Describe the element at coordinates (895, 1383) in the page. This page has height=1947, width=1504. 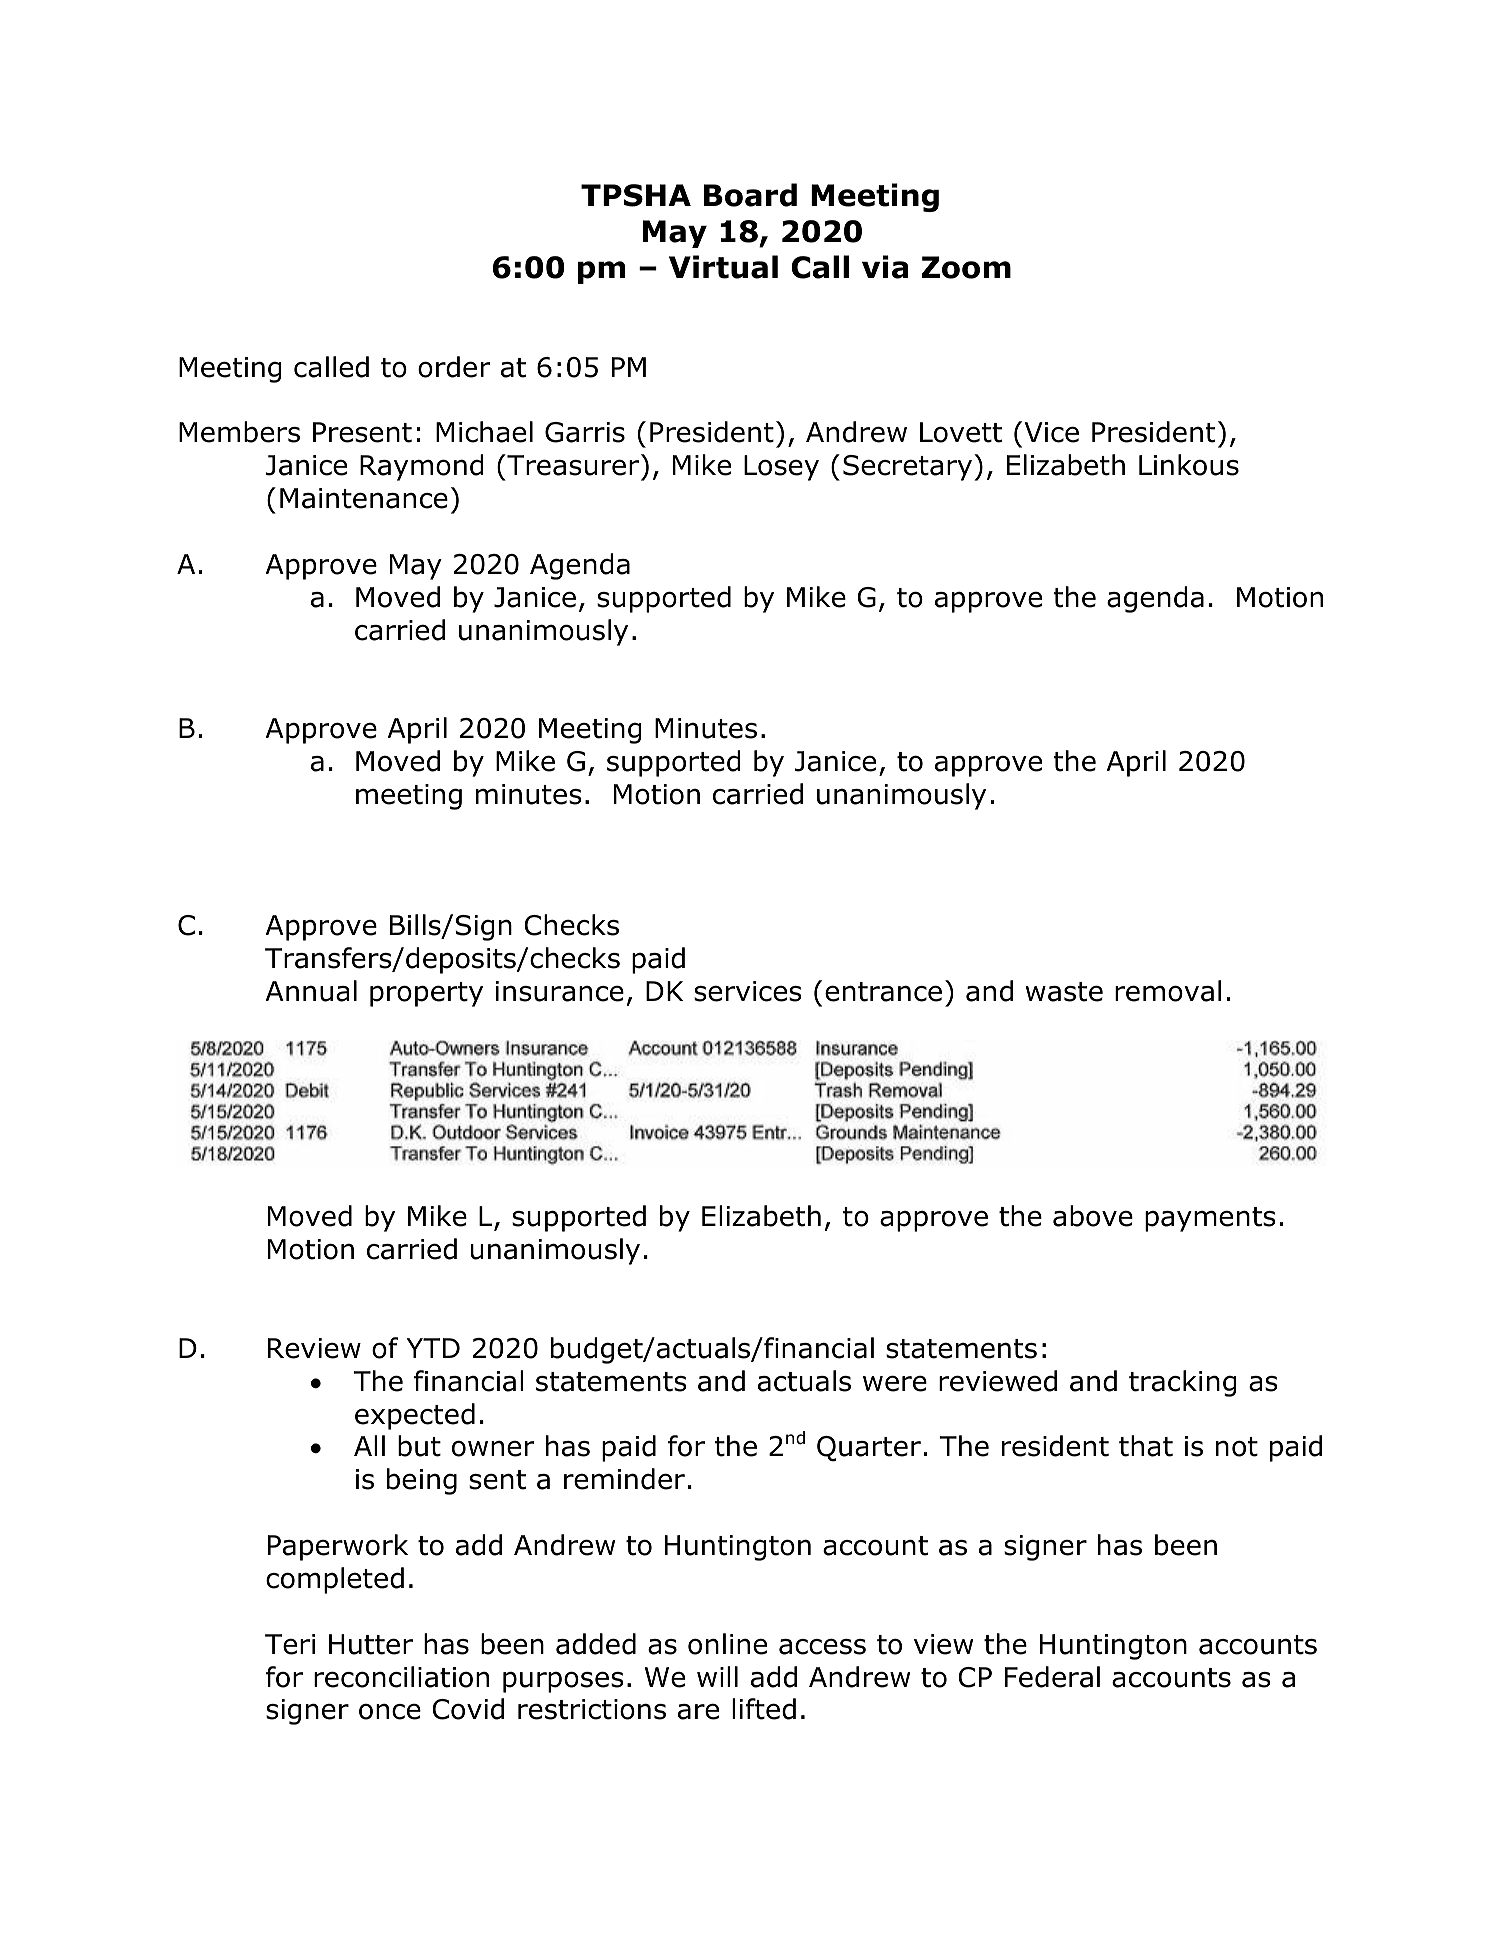
I see `were` at that location.
